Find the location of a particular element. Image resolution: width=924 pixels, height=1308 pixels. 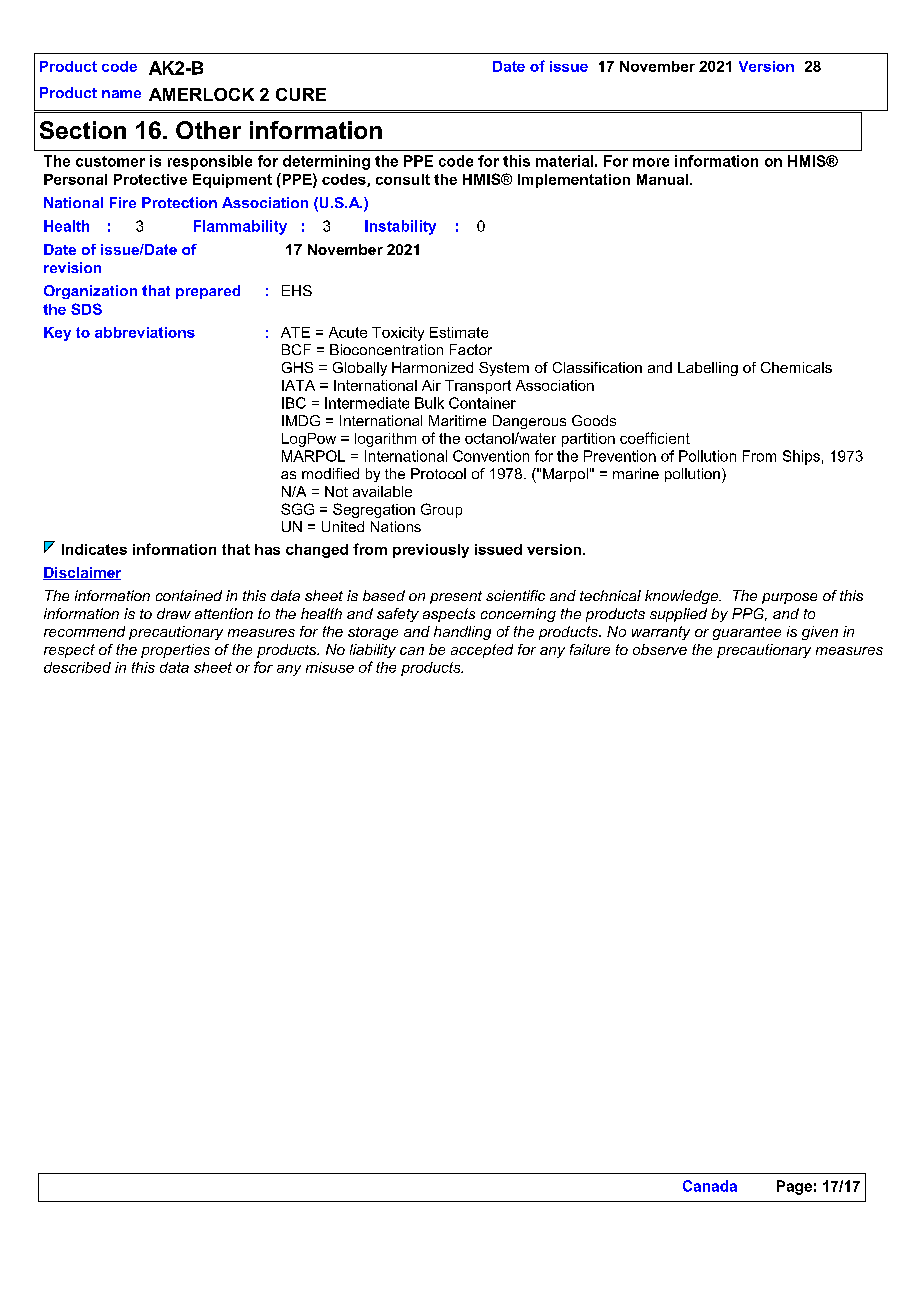

previously is located at coordinates (431, 551).
